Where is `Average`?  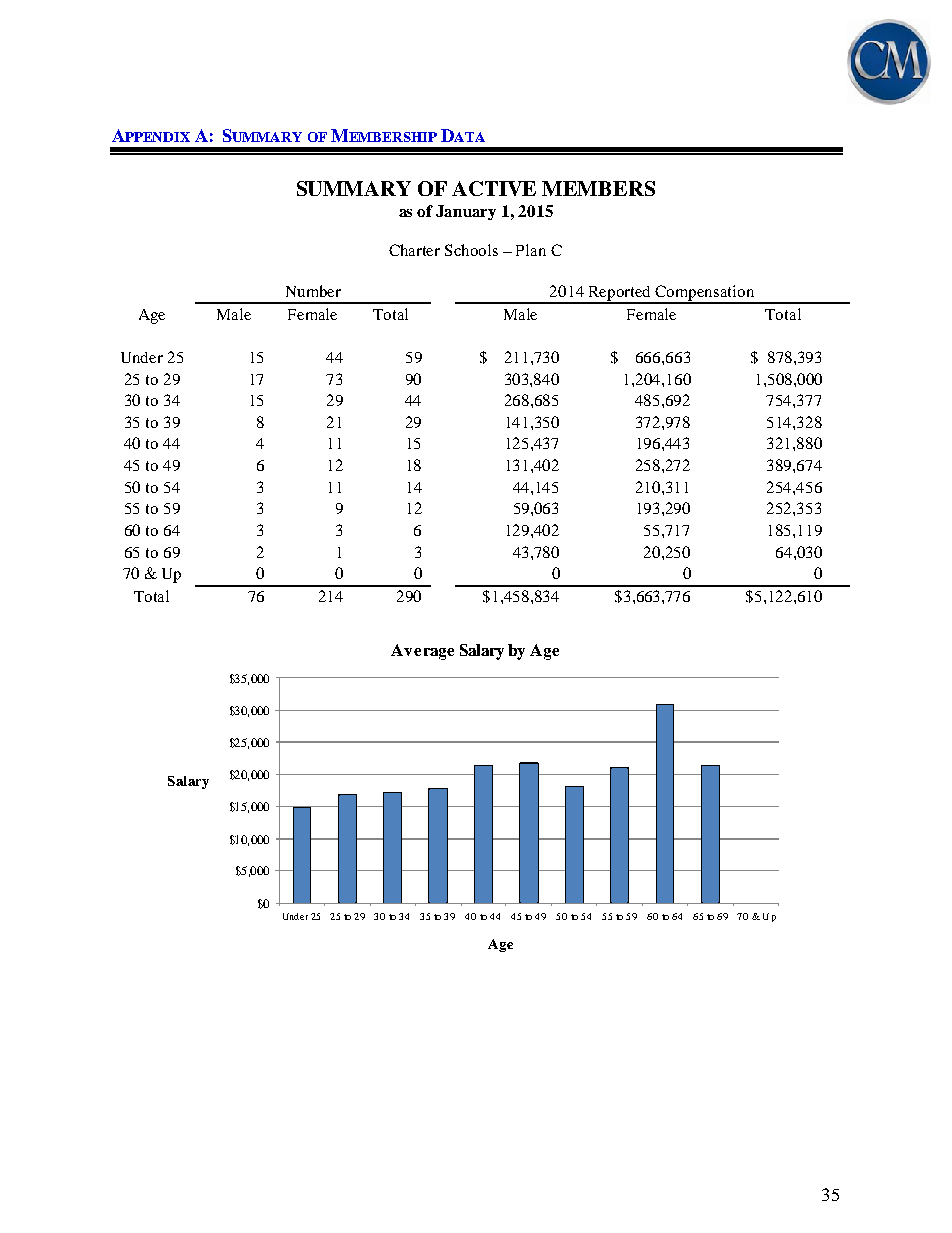 Average is located at coordinates (422, 652).
